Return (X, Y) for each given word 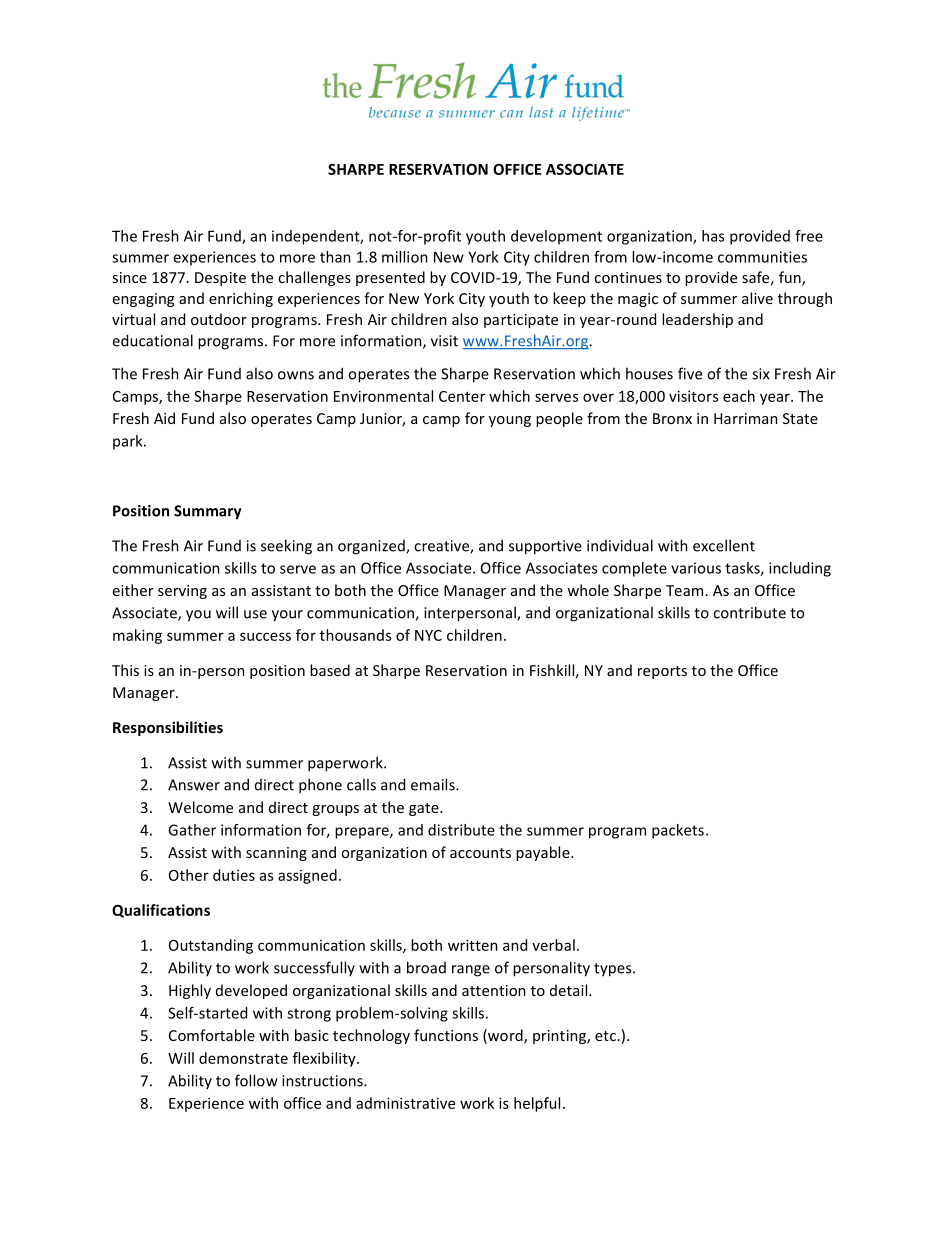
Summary (208, 512)
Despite (220, 279)
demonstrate (243, 1058)
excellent (724, 545)
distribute (461, 830)
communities (762, 257)
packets (678, 831)
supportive (545, 547)
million (405, 257)
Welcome (200, 807)
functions (446, 1035)
